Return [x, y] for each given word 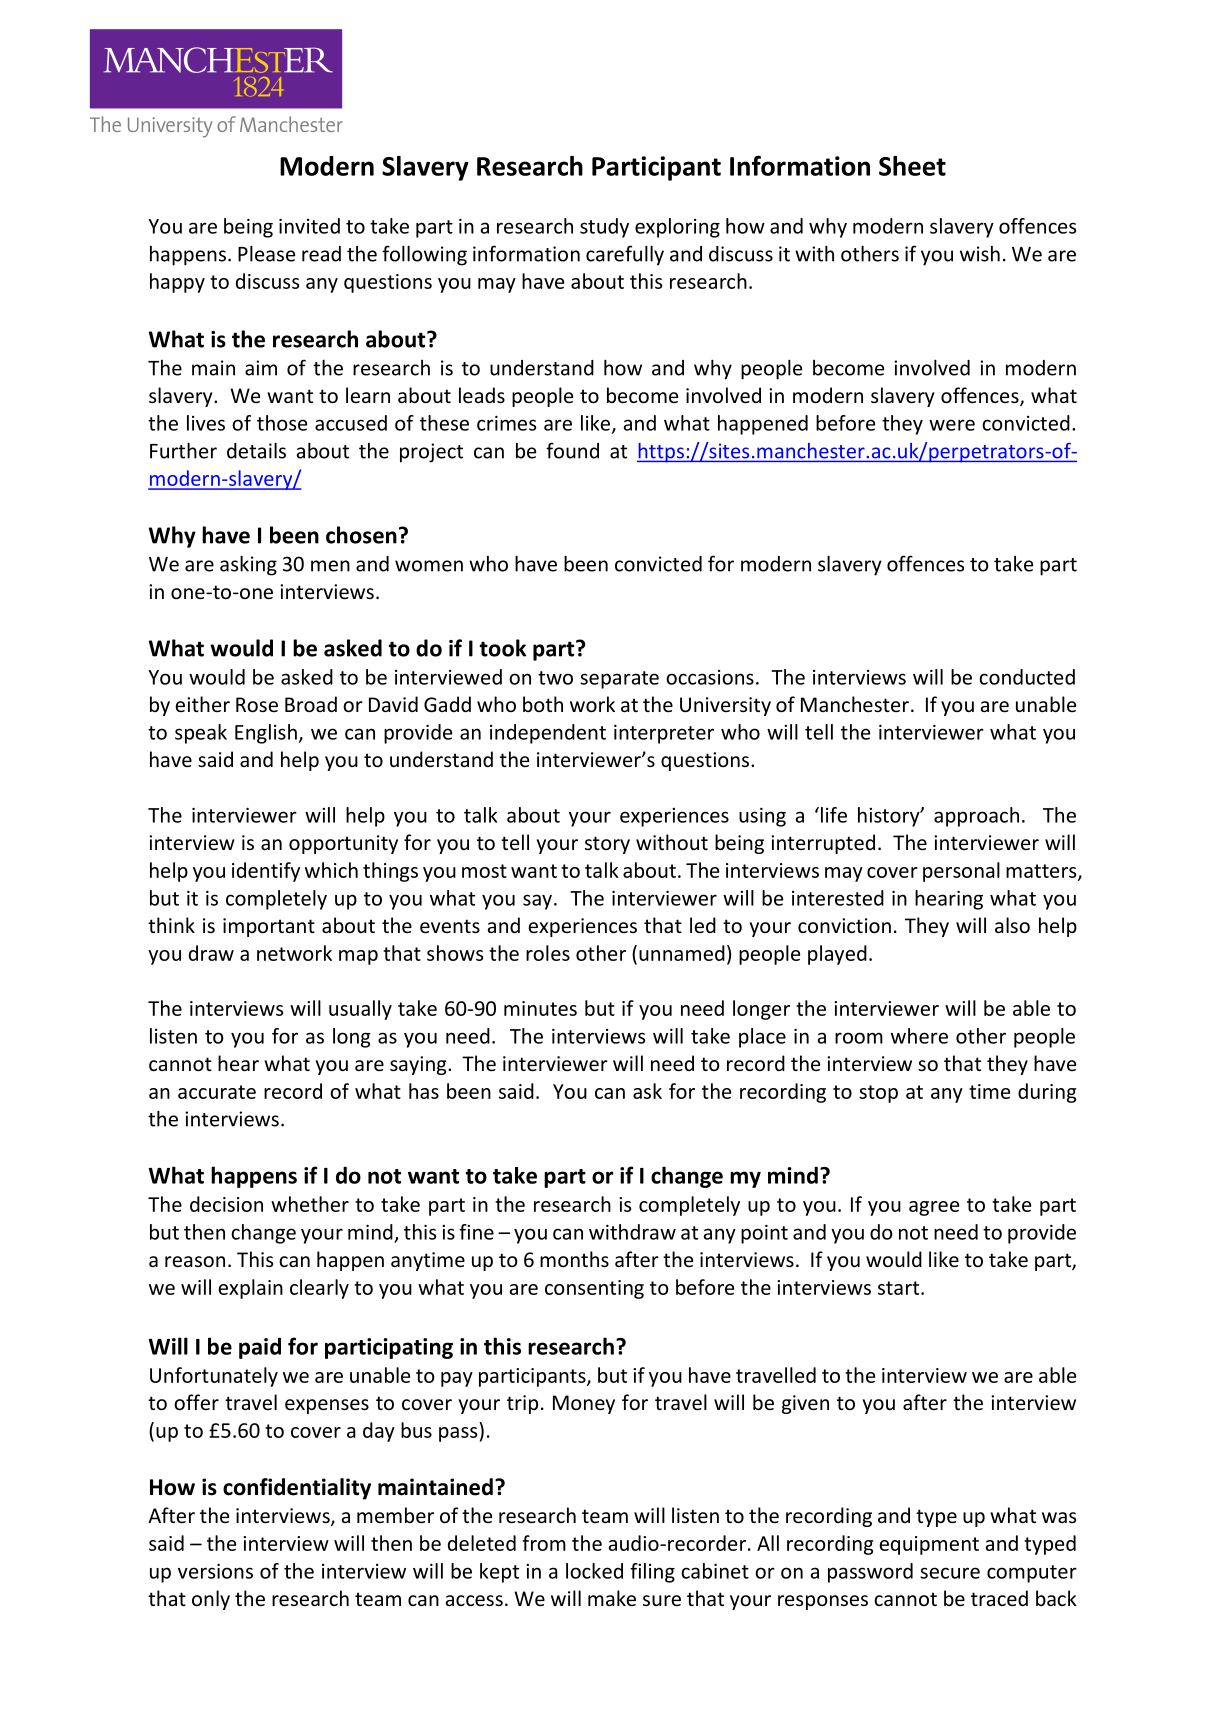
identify [266, 872]
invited [309, 226]
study [604, 228]
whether [310, 1204]
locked [594, 1571]
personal [961, 872]
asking [248, 566]
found [572, 450]
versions [215, 1571]
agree [934, 1208]
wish [980, 254]
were [952, 425]
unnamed [682, 953]
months [574, 1259]
